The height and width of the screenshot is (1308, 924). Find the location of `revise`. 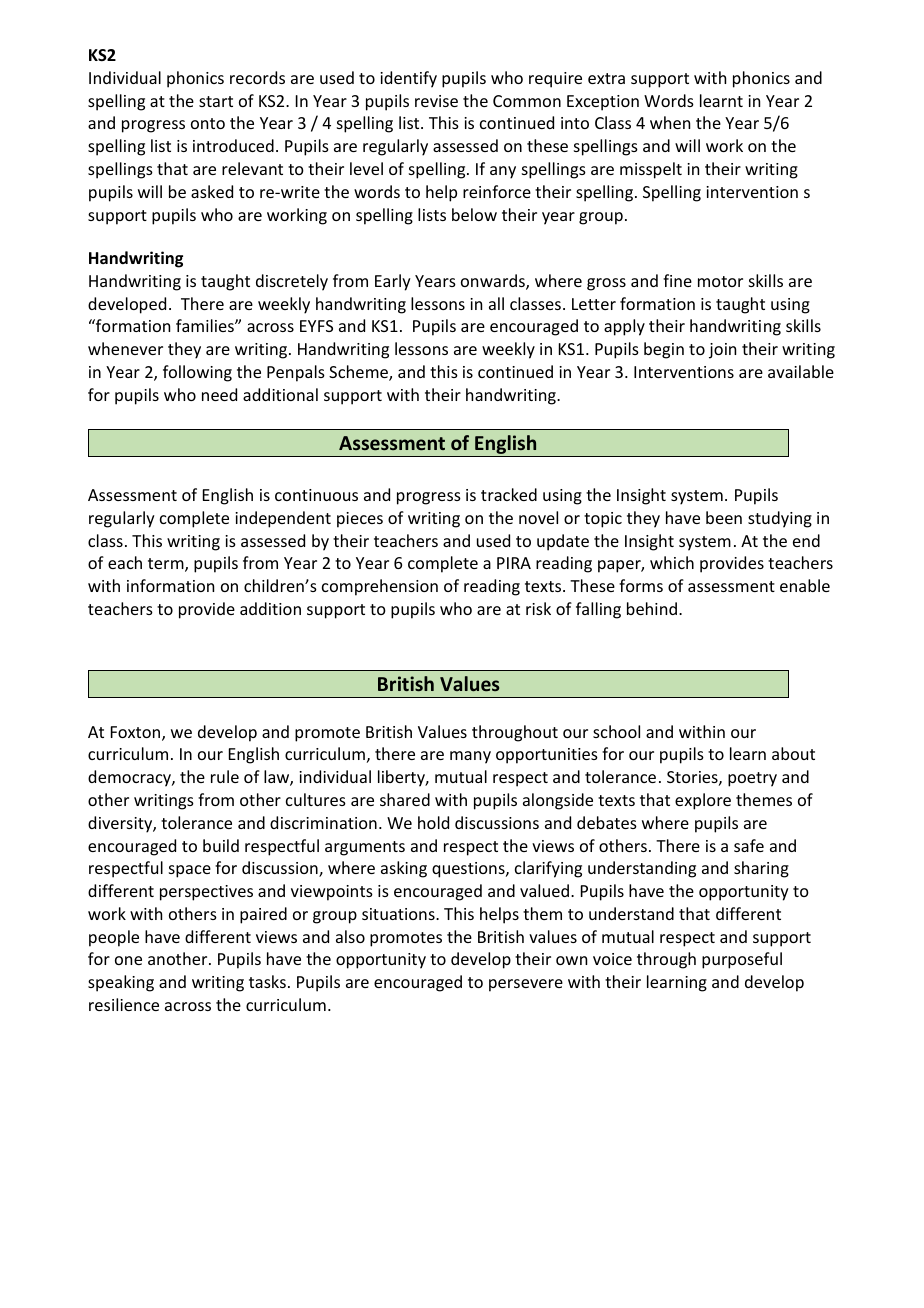

revise is located at coordinates (436, 101).
